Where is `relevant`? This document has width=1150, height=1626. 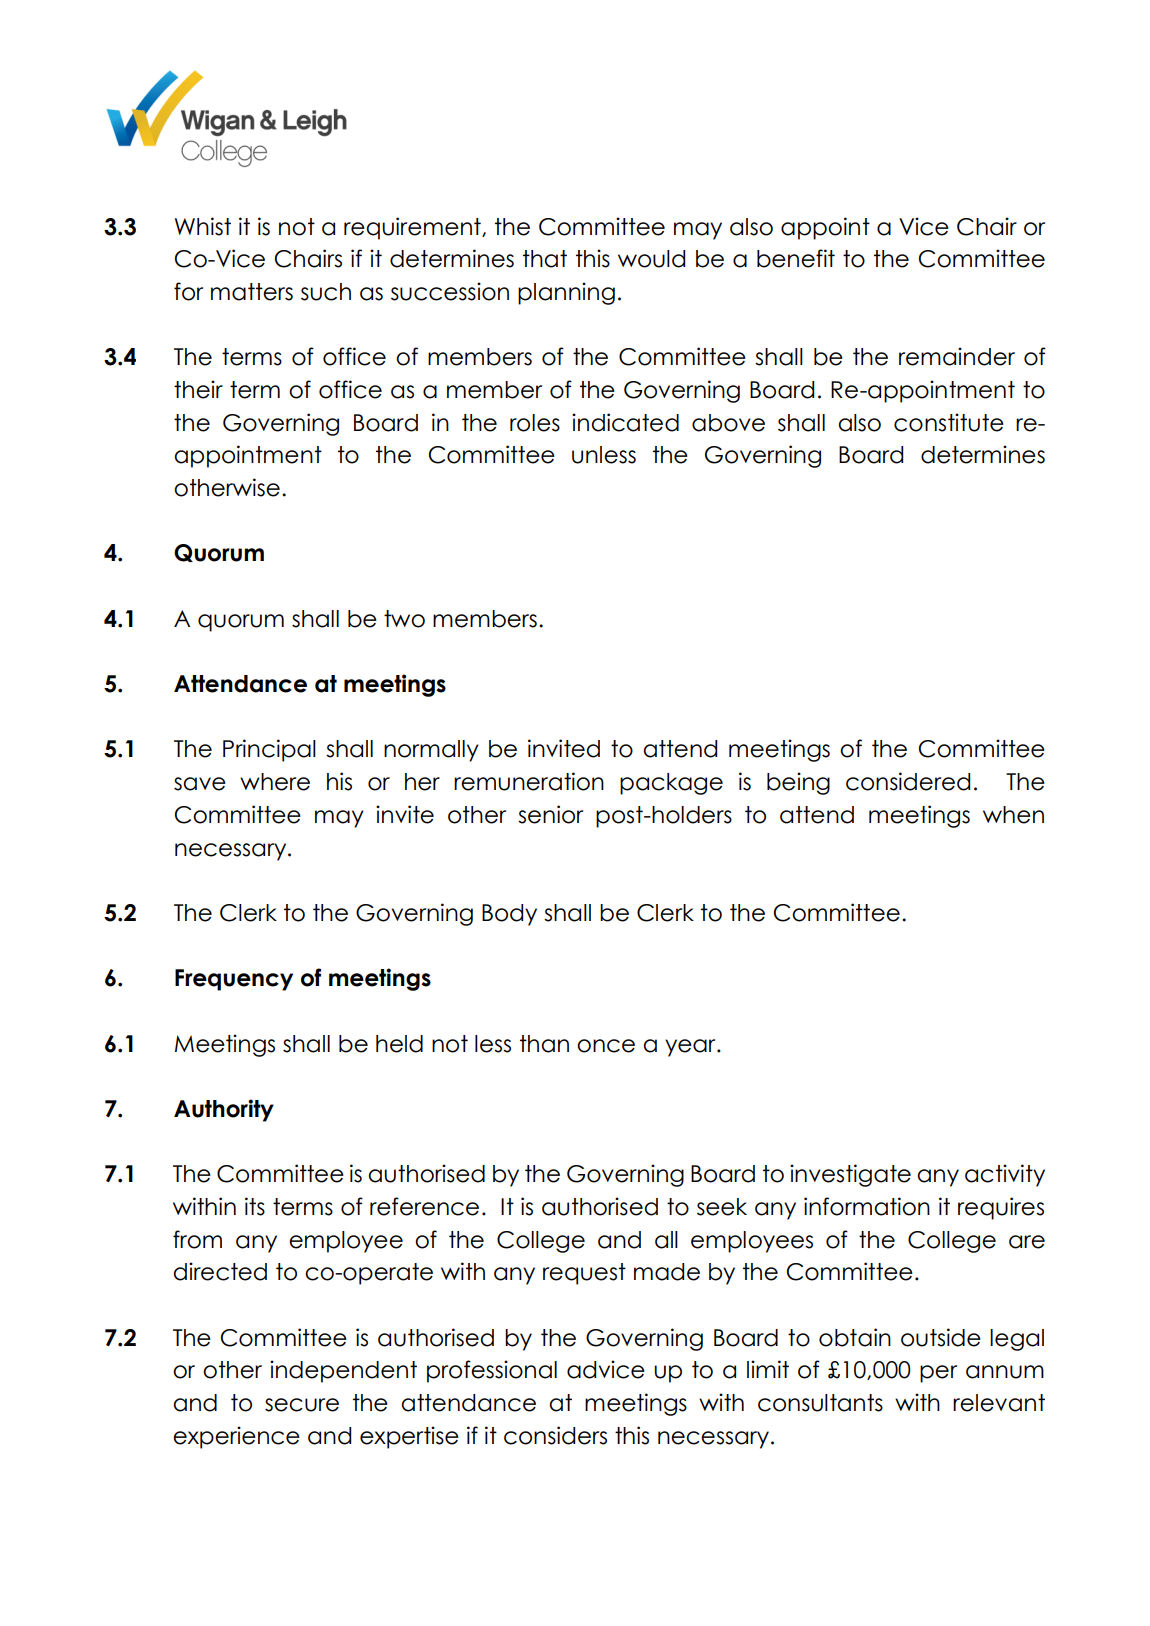
relevant is located at coordinates (999, 1403).
